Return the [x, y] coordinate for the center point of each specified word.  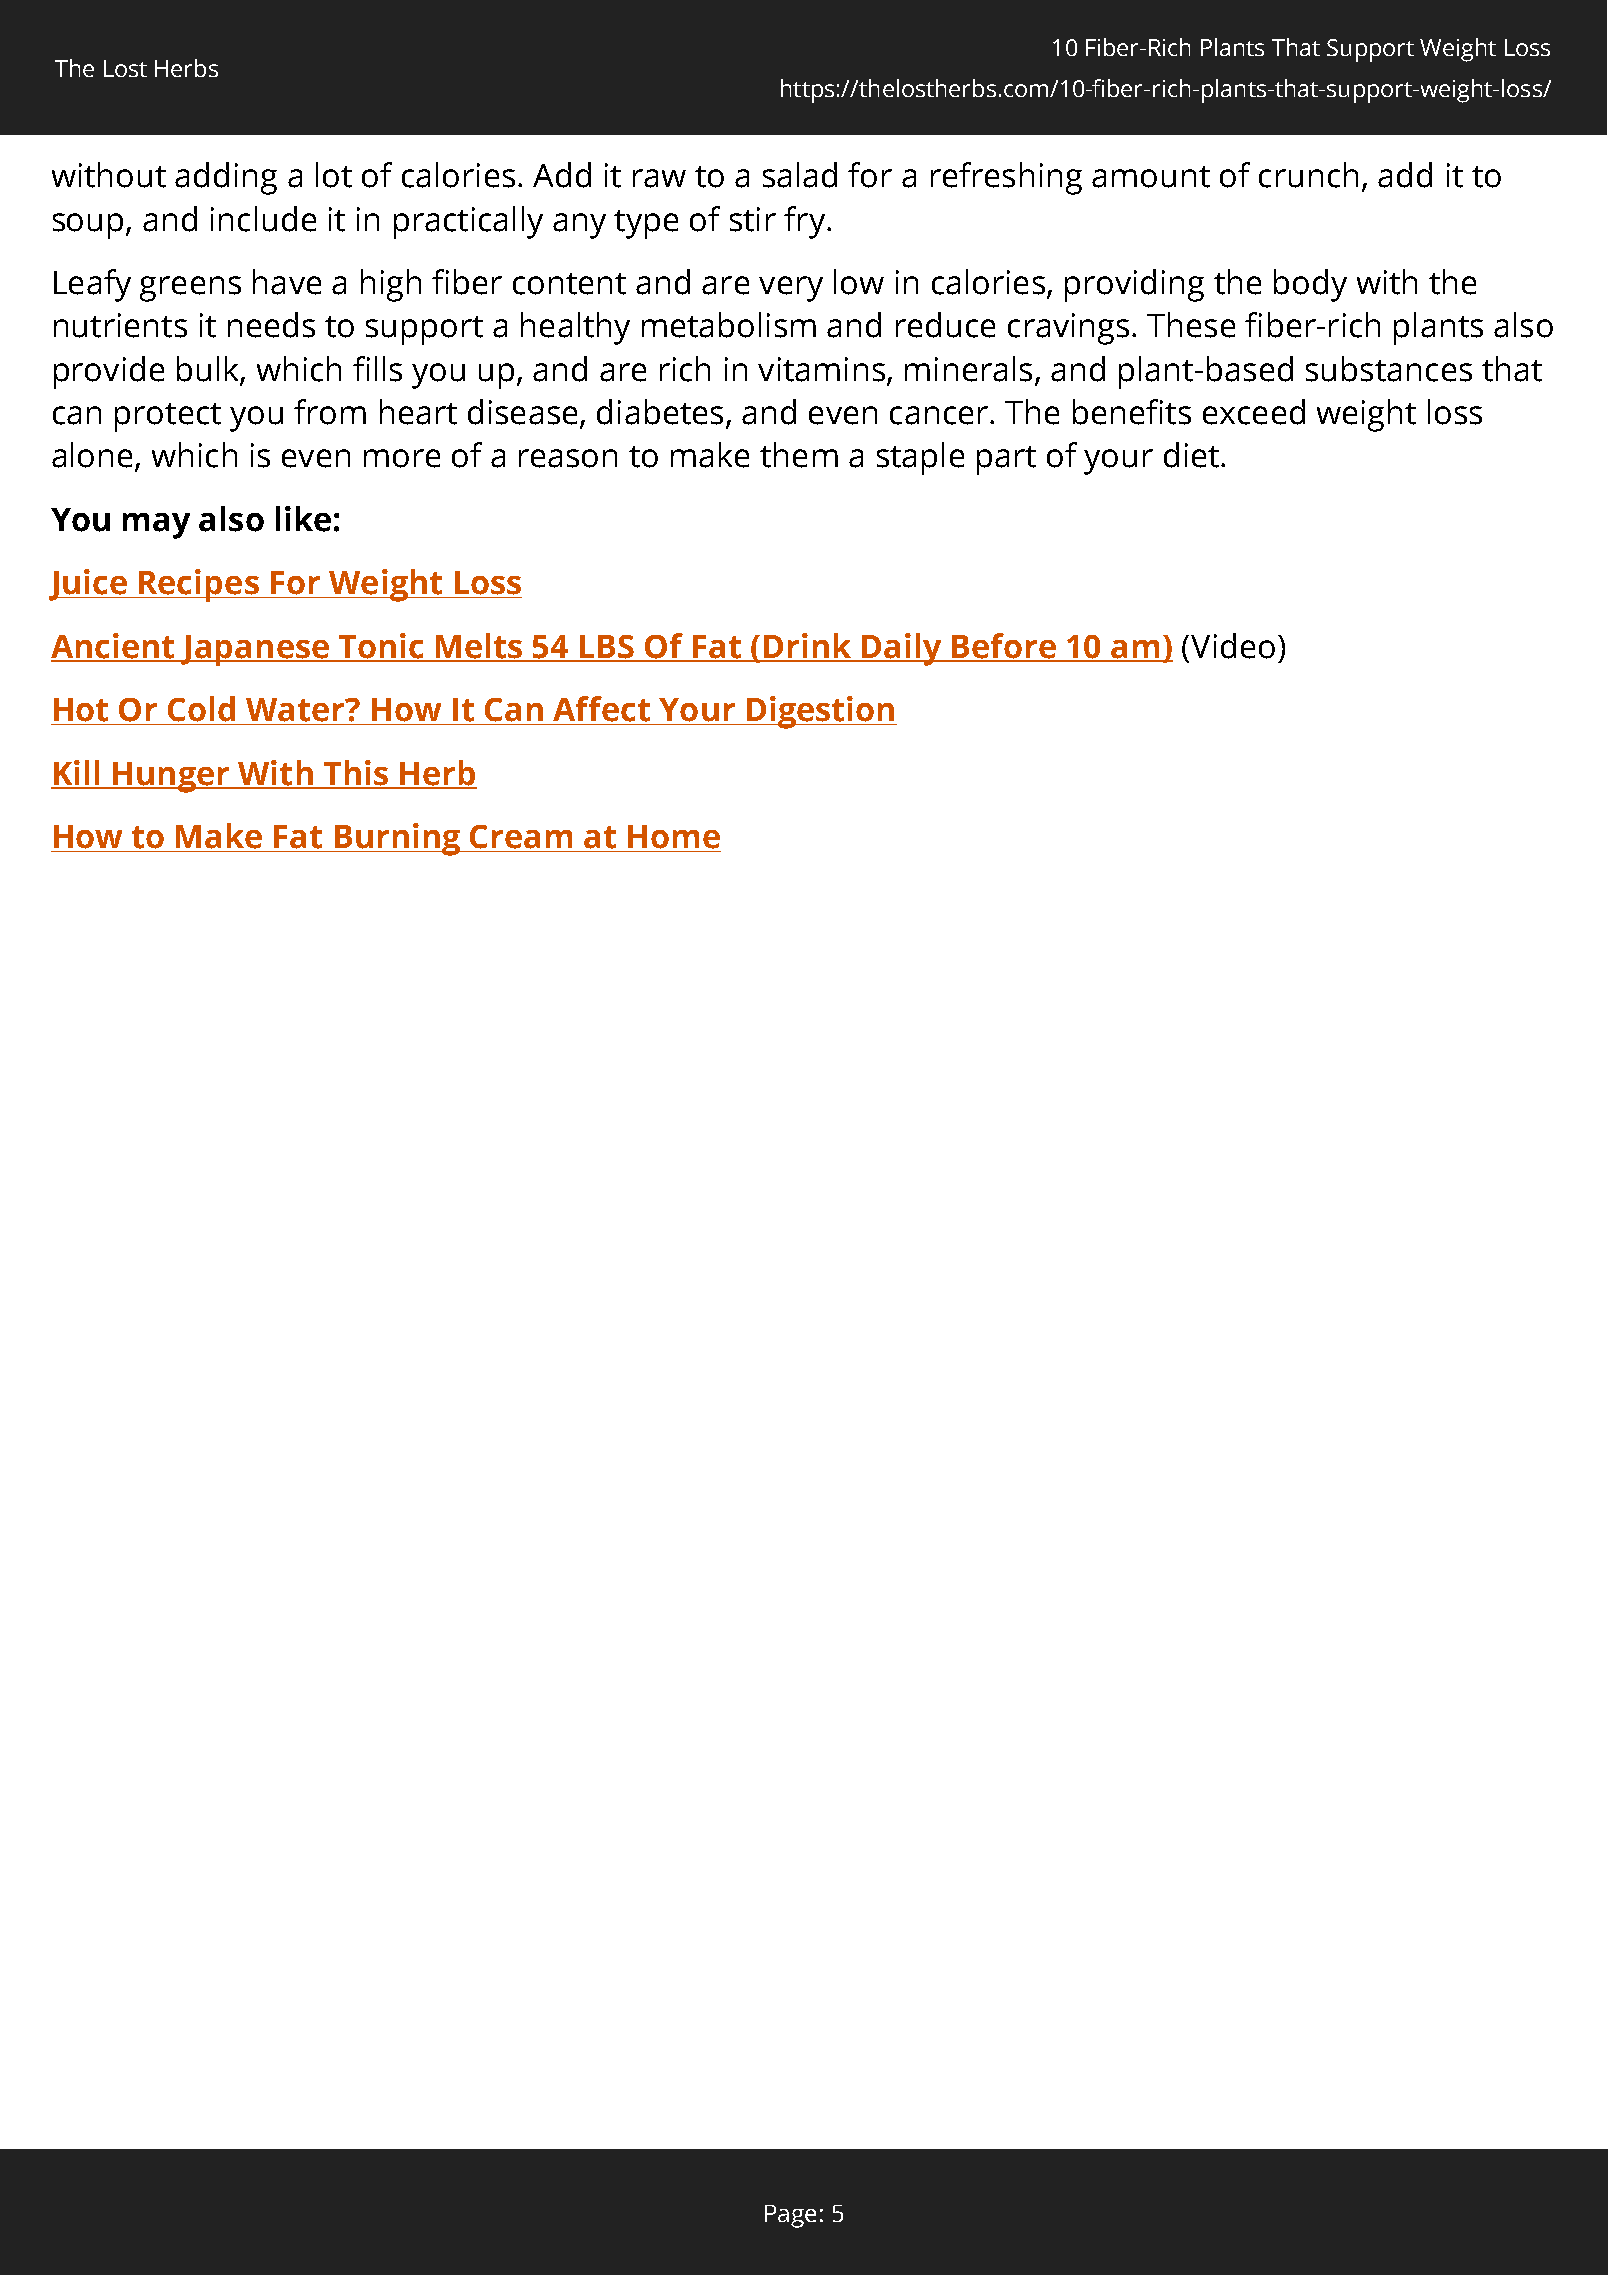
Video [1233, 646]
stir [753, 219]
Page [790, 2216]
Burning [397, 839]
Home [674, 837]
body [1310, 285]
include [263, 219]
